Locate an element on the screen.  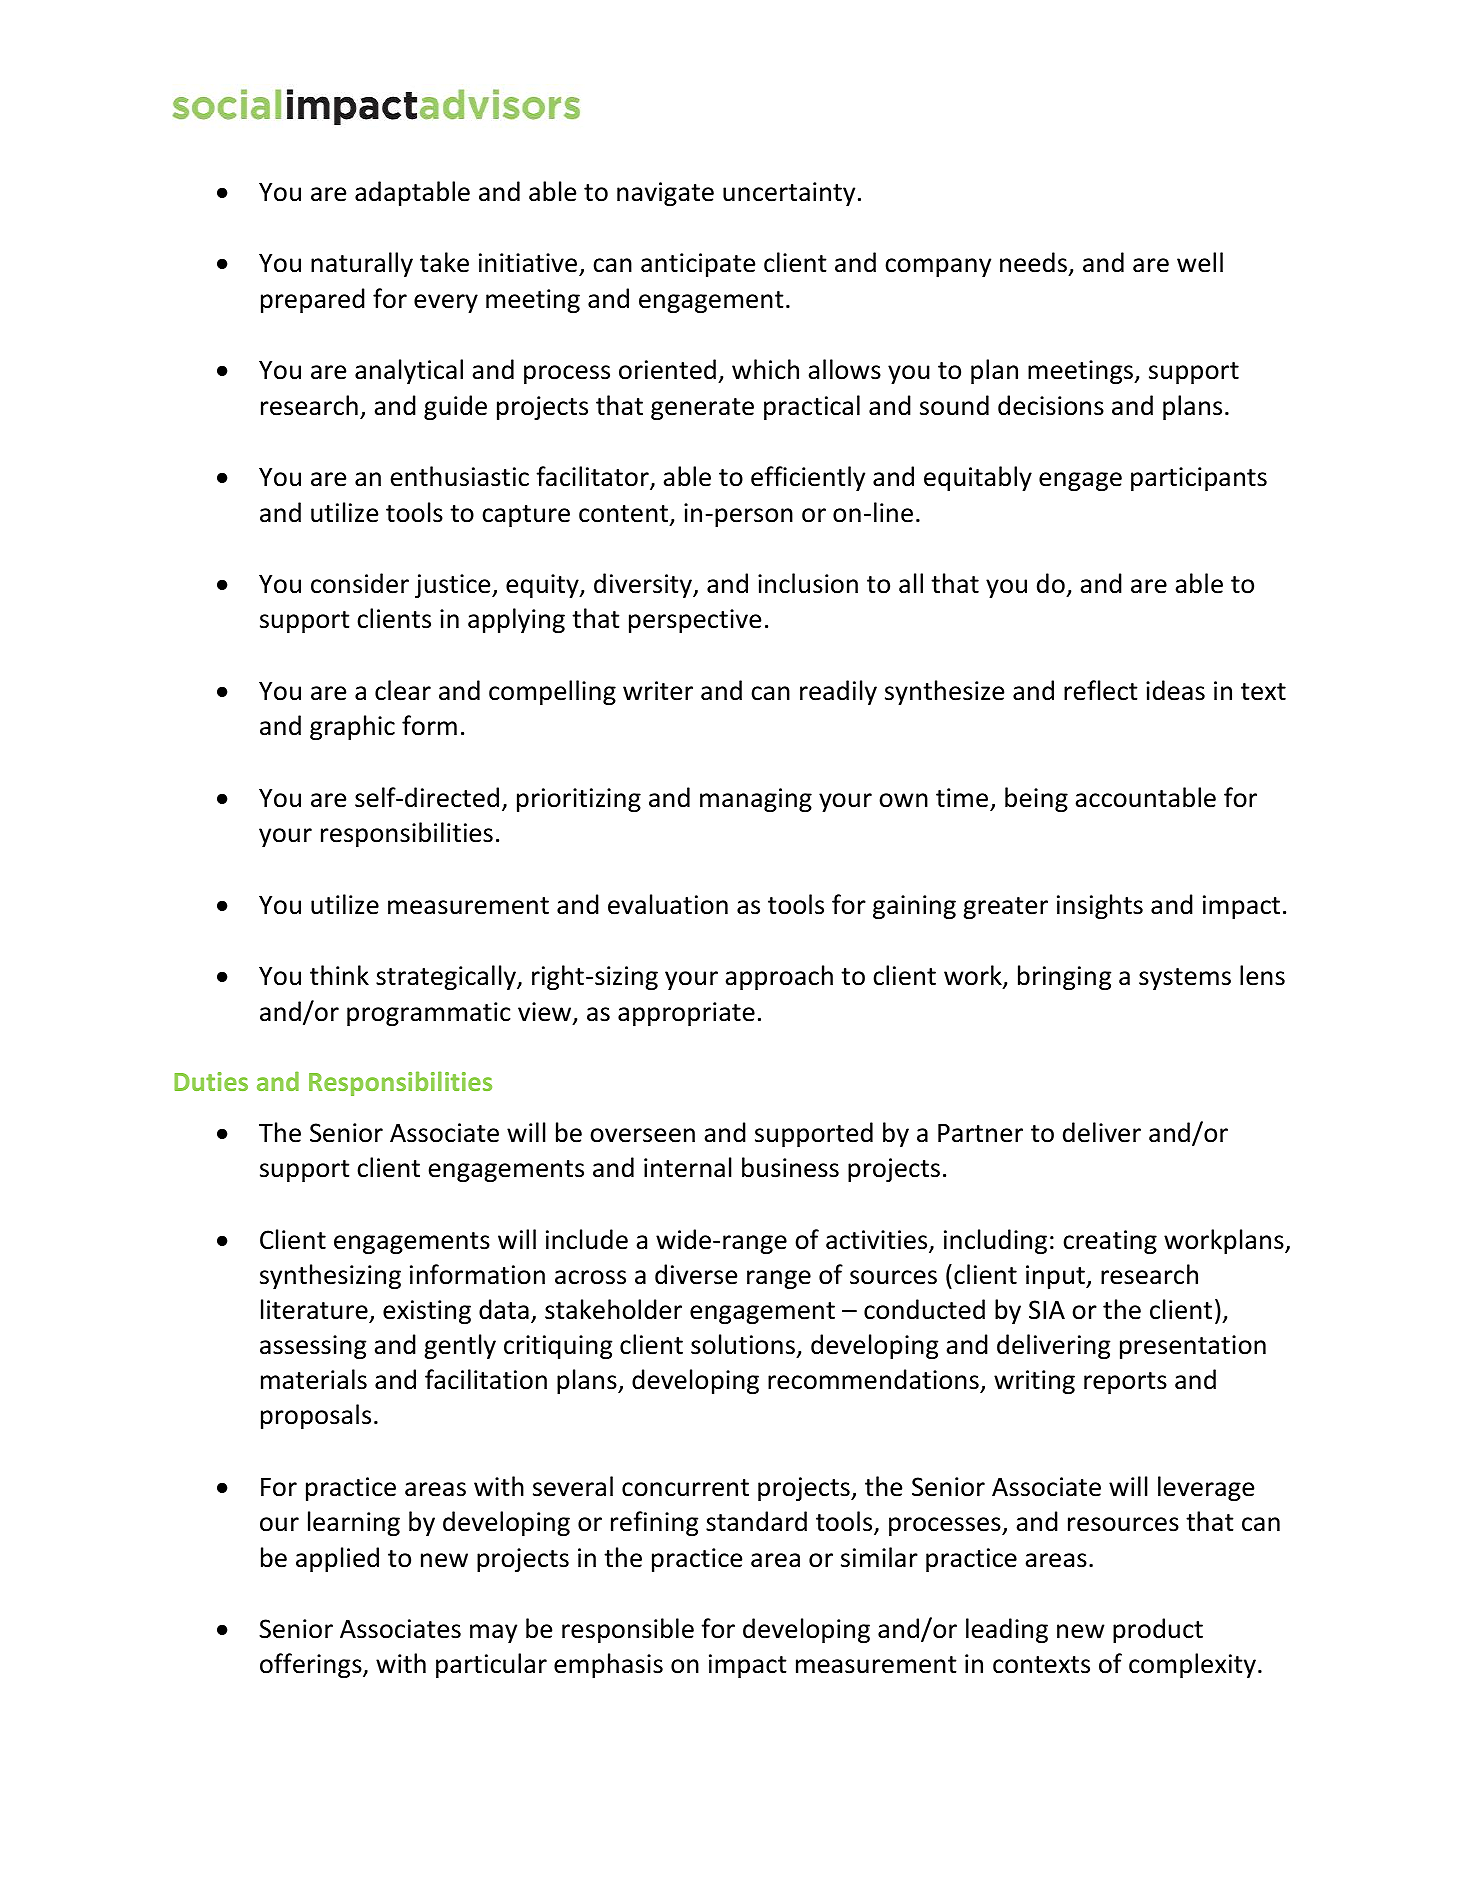
evaluation is located at coordinates (668, 904).
